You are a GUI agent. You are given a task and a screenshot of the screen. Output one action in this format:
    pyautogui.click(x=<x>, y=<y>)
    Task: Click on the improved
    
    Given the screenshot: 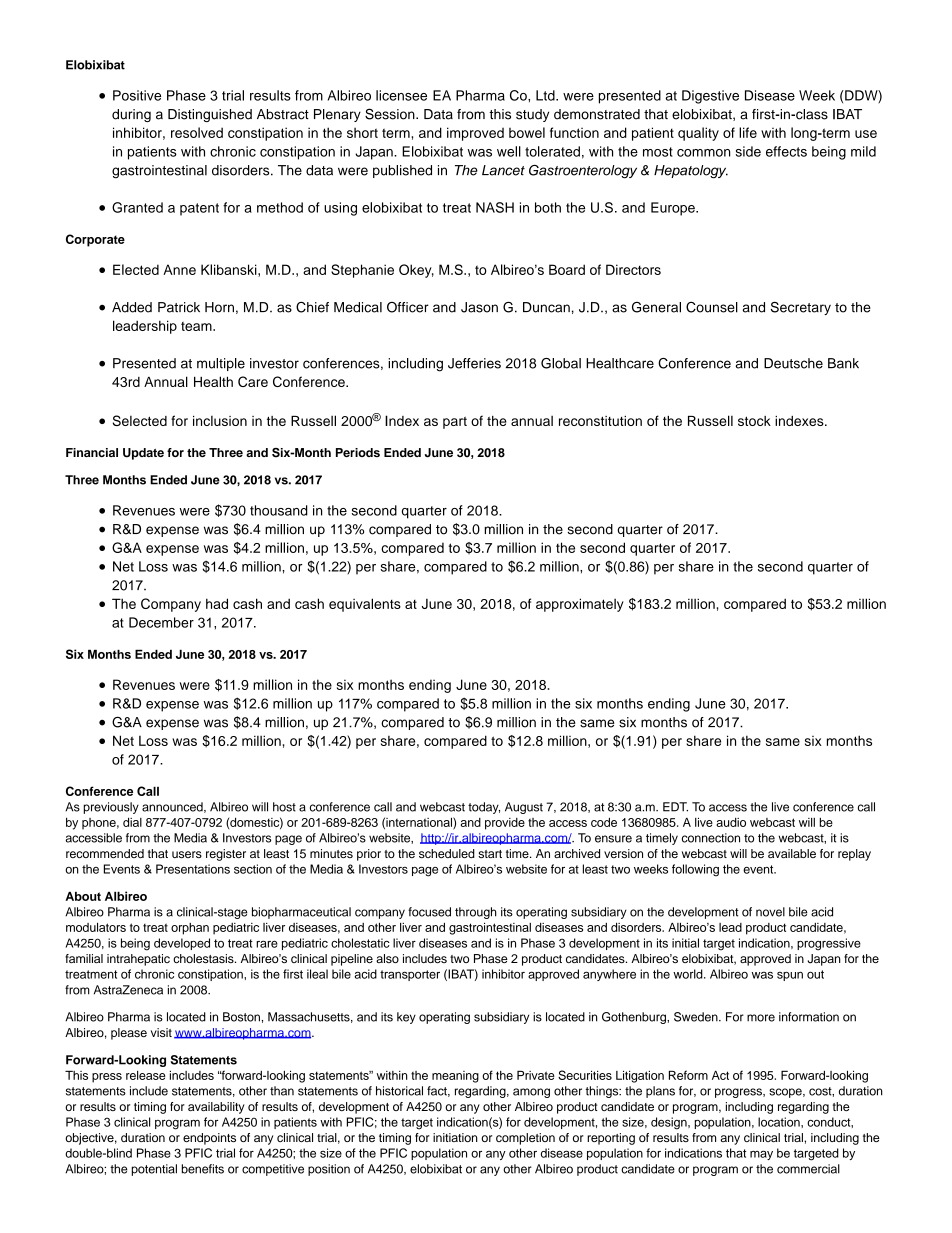 What is the action you would take?
    pyautogui.click(x=475, y=134)
